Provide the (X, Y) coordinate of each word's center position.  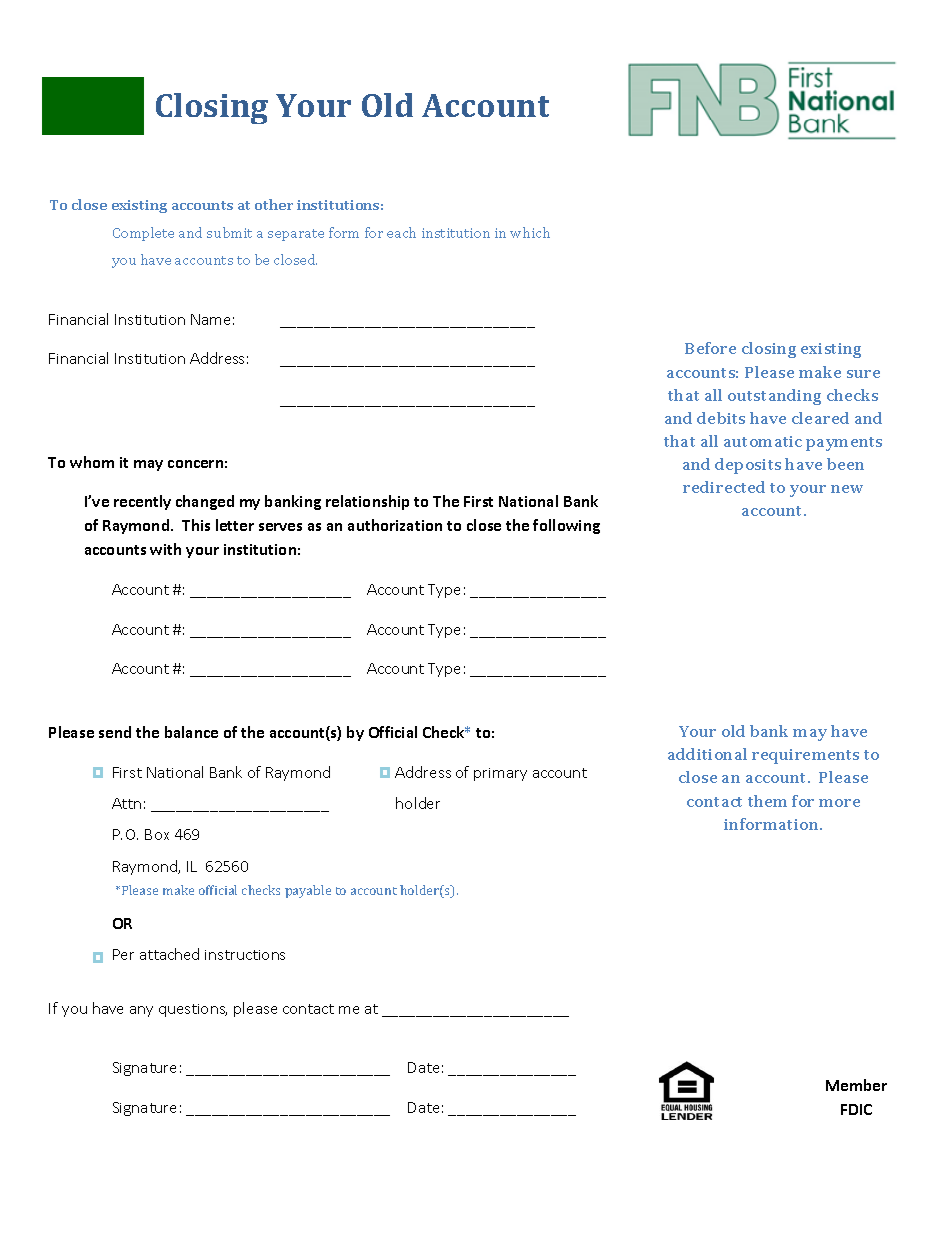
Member (856, 1085)
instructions (245, 955)
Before (710, 348)
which (530, 232)
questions (193, 1010)
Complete (143, 234)
